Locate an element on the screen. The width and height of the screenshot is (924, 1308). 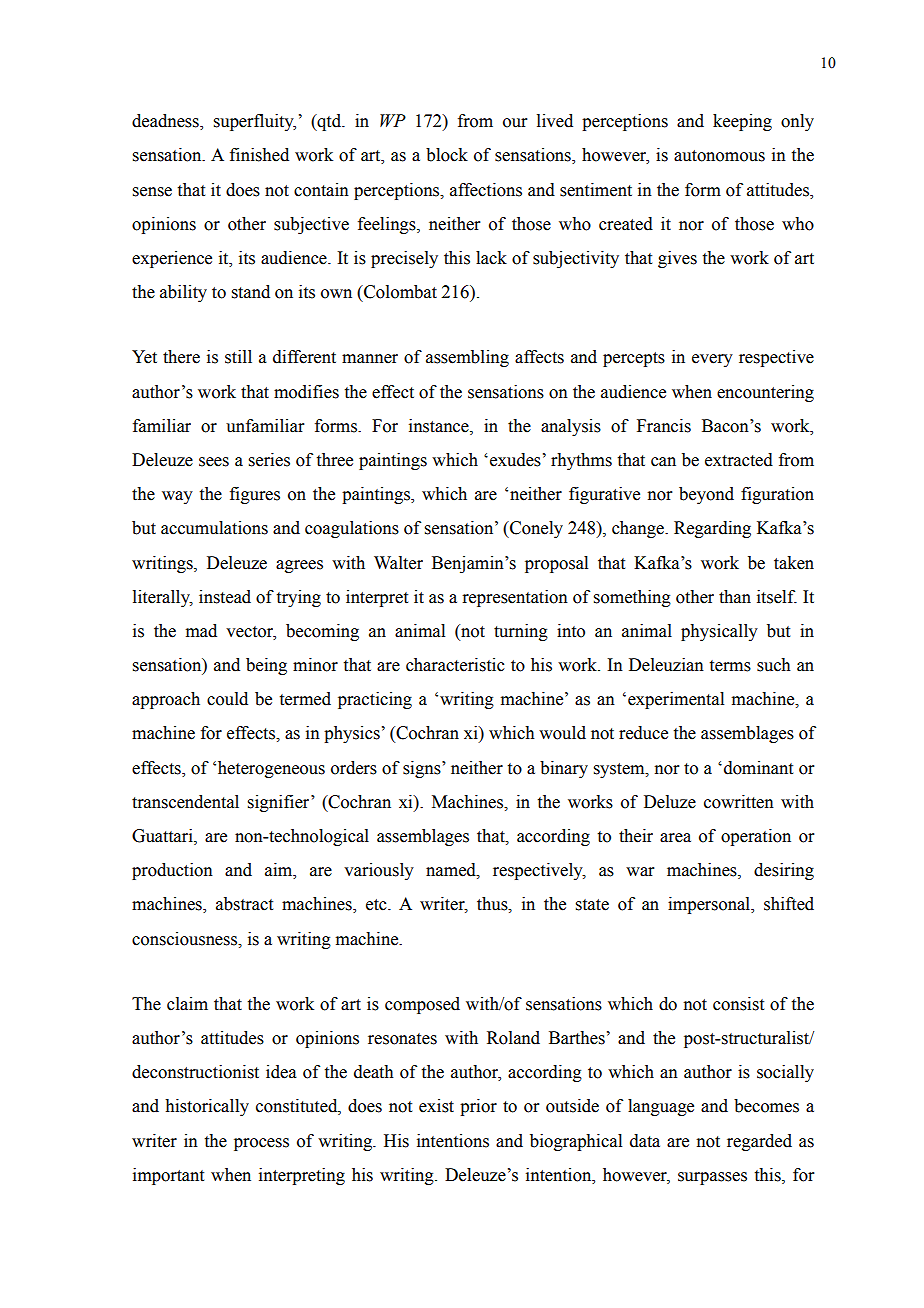
mad is located at coordinates (201, 631).
